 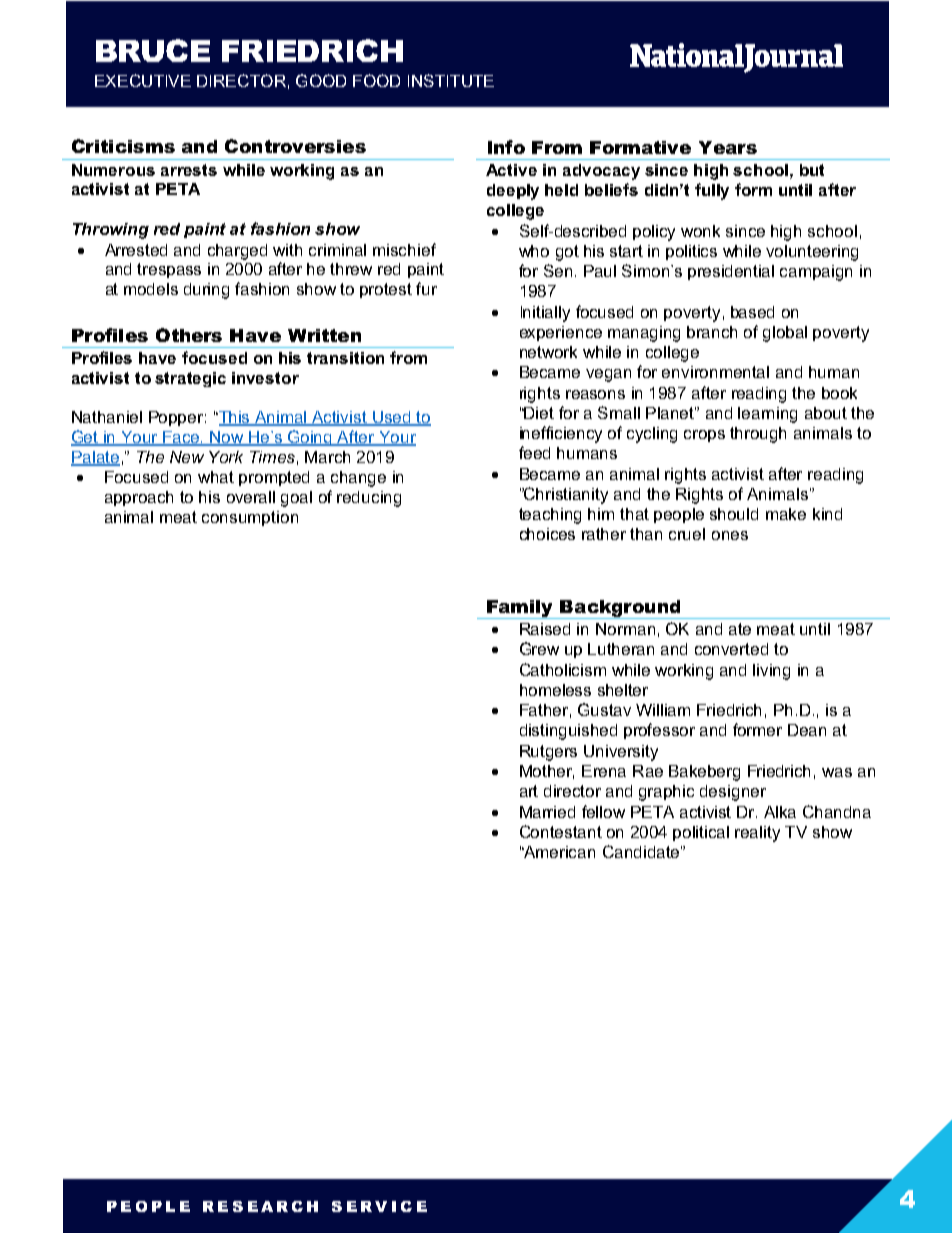 What do you see at coordinates (151, 289) in the page?
I see `models` at bounding box center [151, 289].
